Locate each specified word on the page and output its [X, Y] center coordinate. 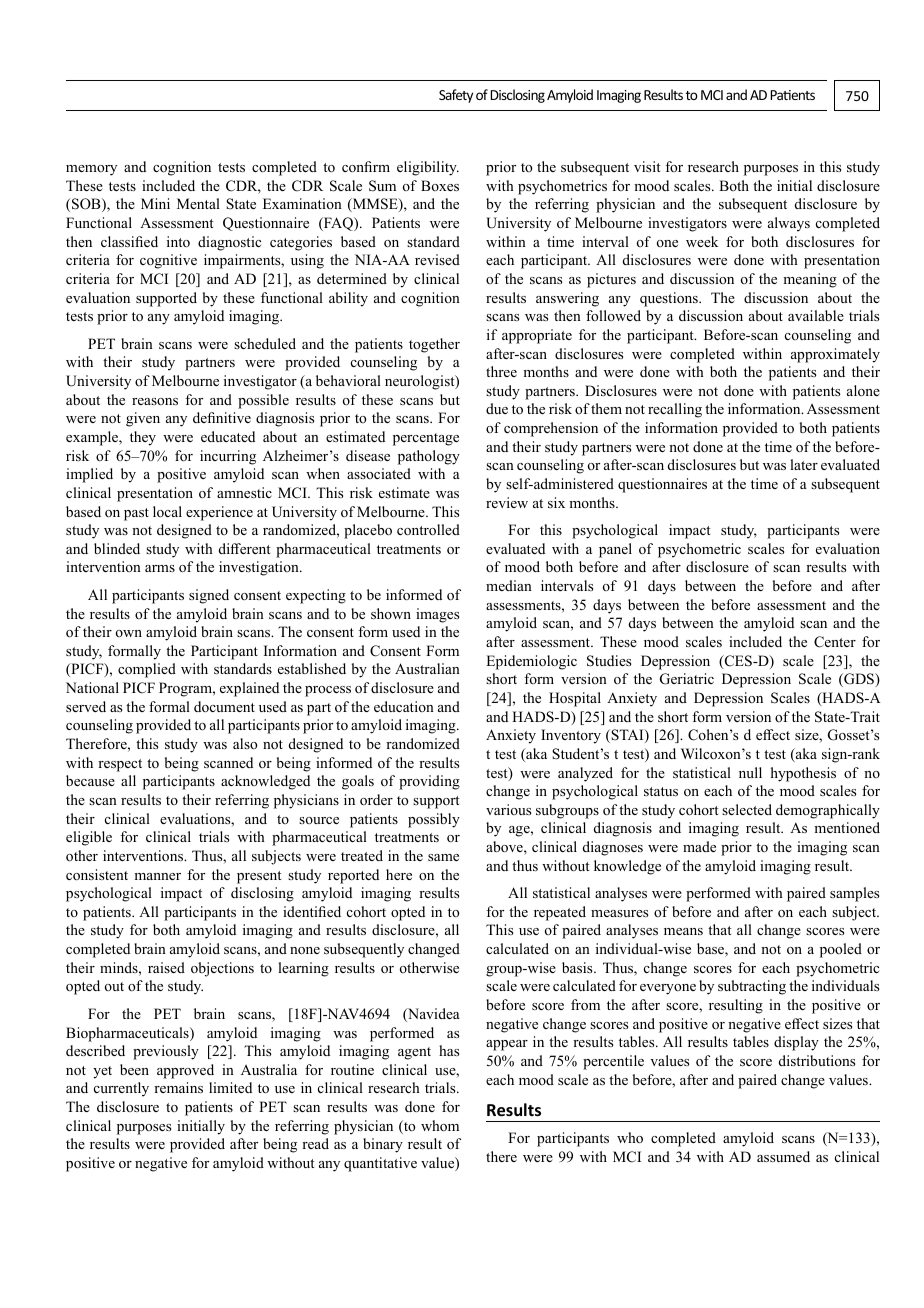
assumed [783, 1156]
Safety [456, 96]
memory [91, 170]
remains [178, 1087]
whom [440, 1126]
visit [647, 166]
